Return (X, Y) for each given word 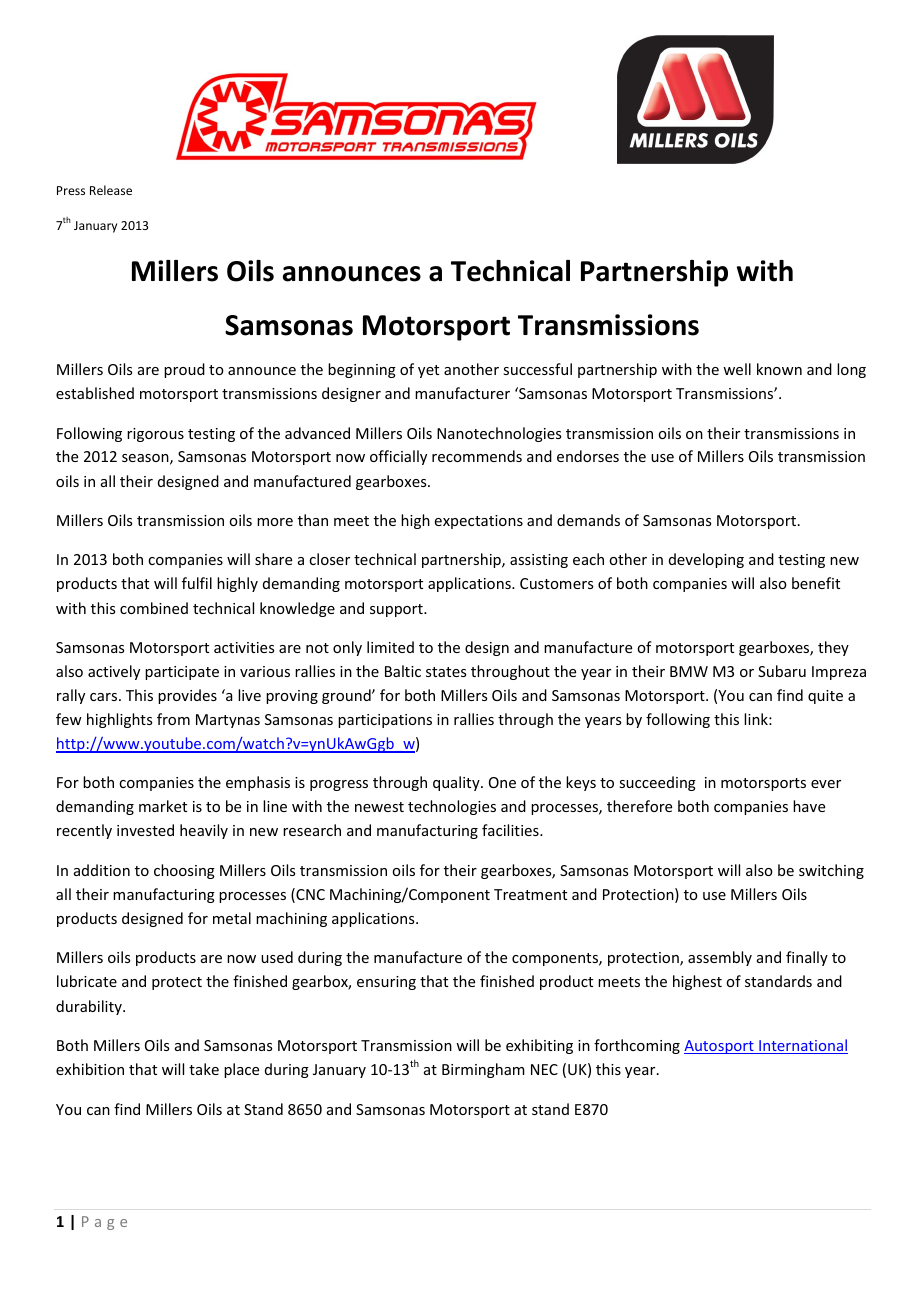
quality (457, 783)
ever (826, 784)
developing (706, 560)
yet (428, 371)
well (737, 369)
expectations (479, 522)
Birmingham (483, 1070)
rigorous (155, 435)
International (802, 1046)
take (204, 1069)
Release (111, 190)
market (163, 806)
